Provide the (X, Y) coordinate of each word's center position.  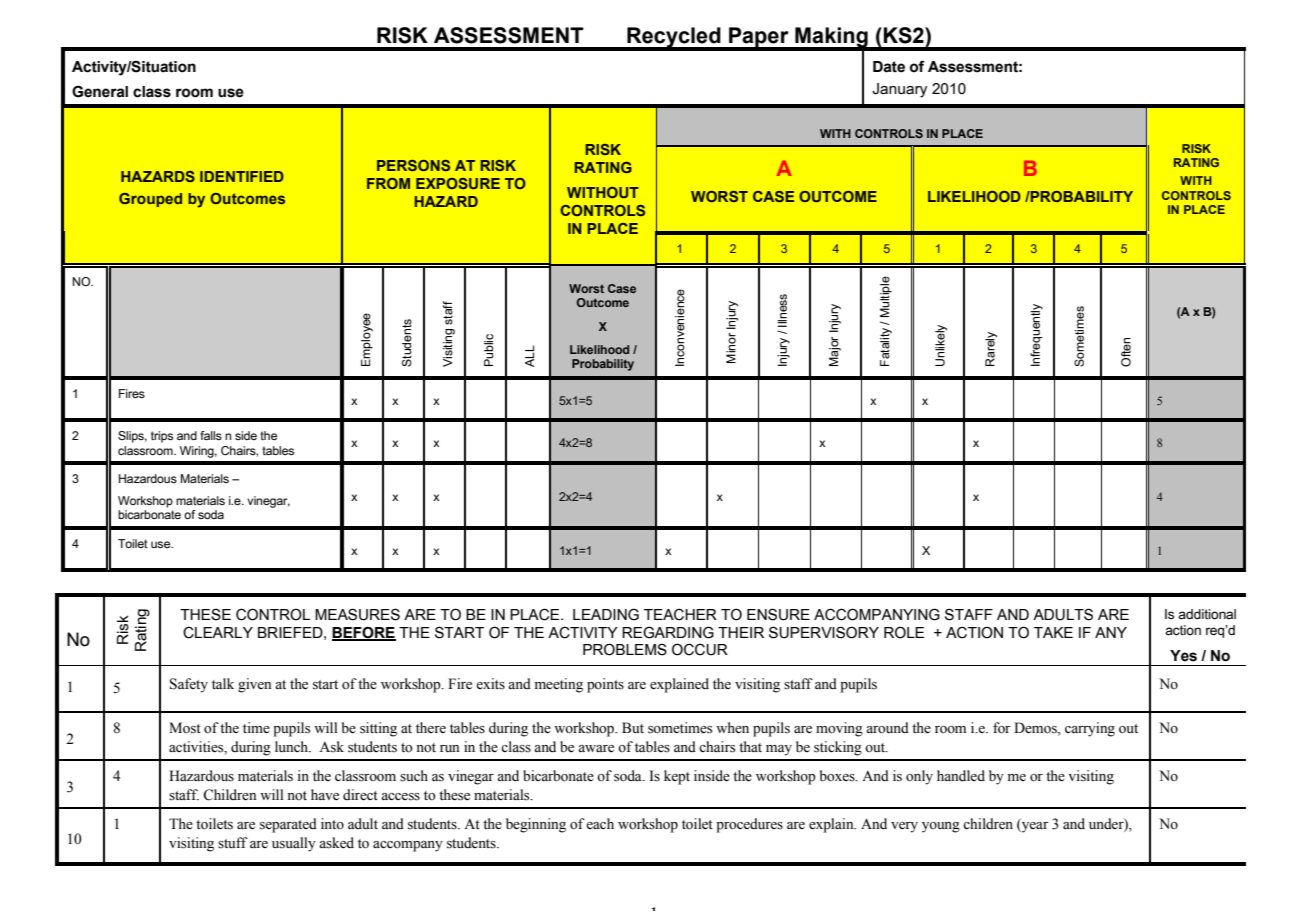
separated (288, 825)
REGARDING (668, 632)
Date (889, 67)
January (899, 90)
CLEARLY (218, 632)
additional (1207, 614)
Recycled (674, 38)
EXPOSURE (458, 183)
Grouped (150, 200)
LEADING (606, 614)
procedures (749, 825)
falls (211, 435)
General (100, 91)
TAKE (1053, 632)
